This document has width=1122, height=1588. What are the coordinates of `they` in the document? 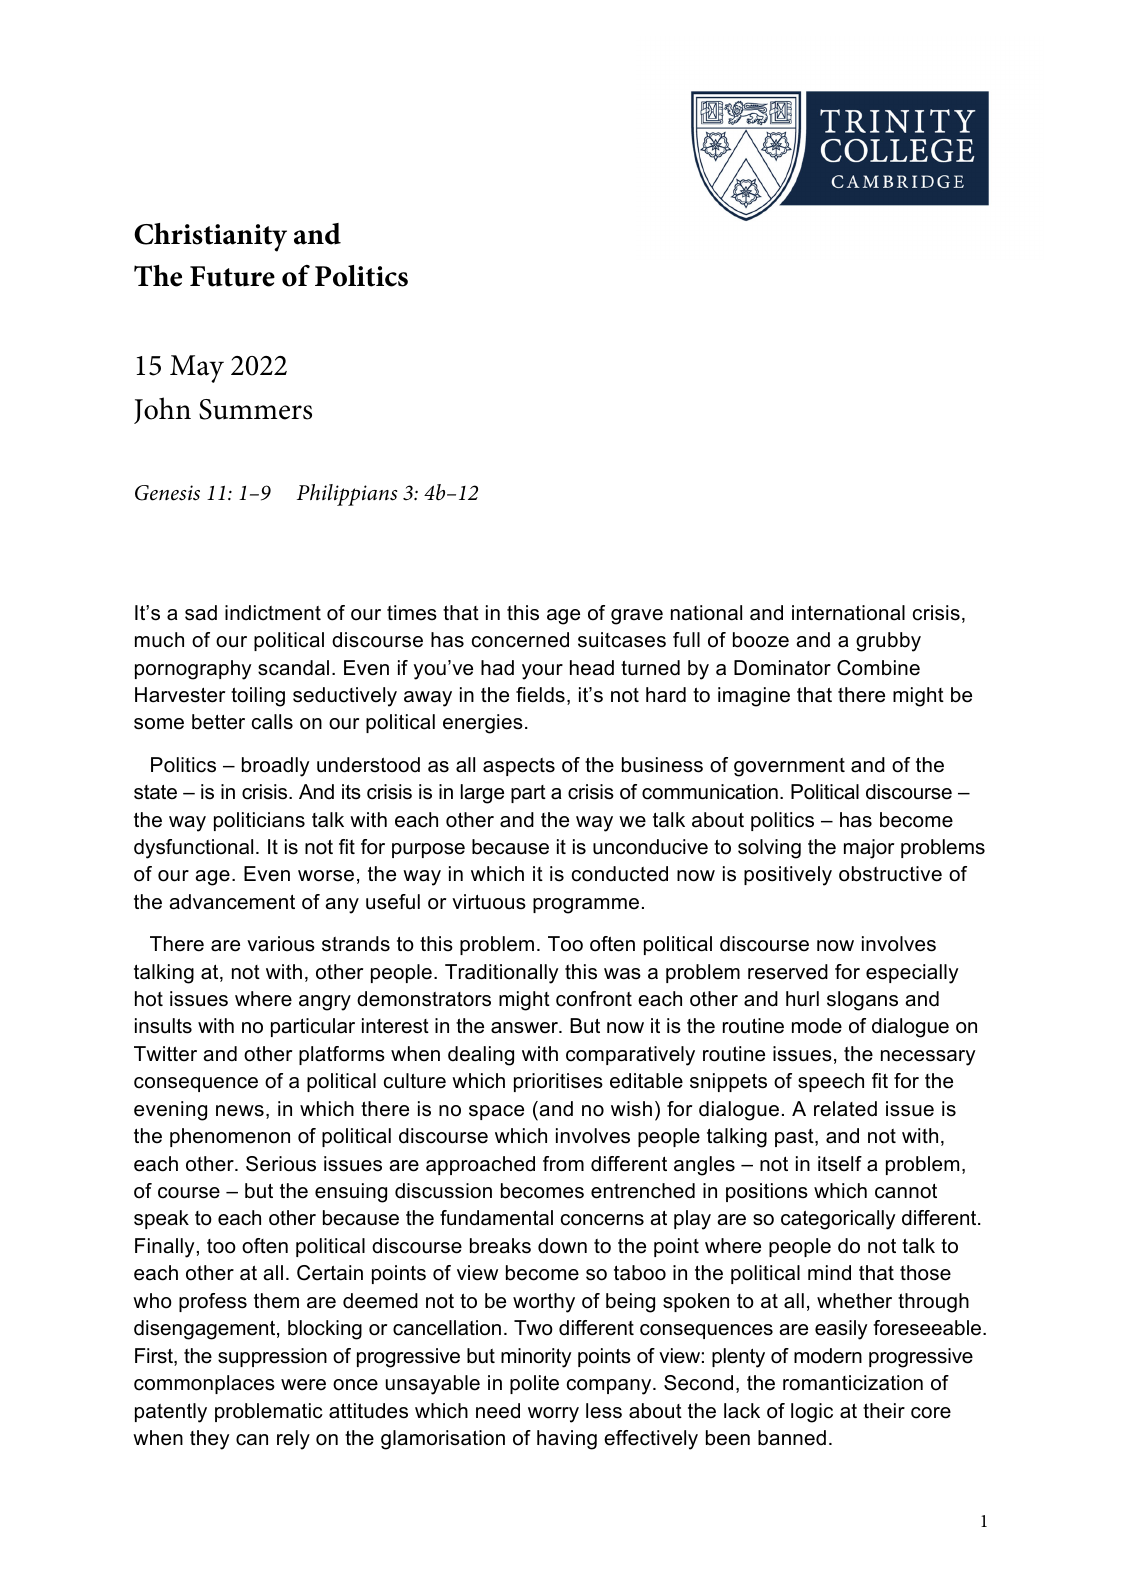 It's located at (210, 1440).
